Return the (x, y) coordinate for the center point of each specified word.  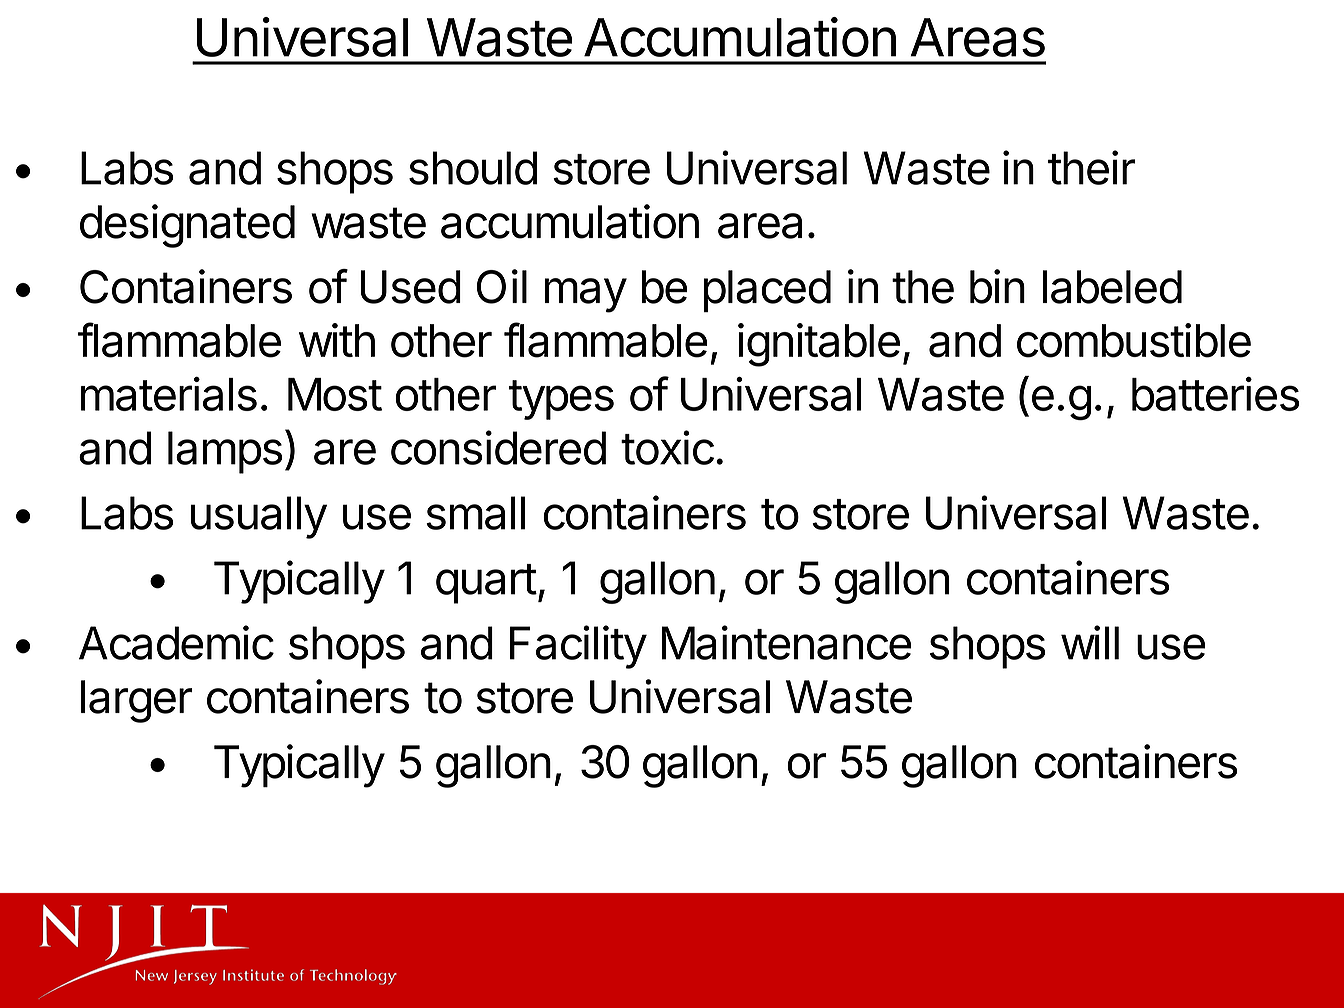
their (1091, 167)
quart (486, 584)
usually (259, 517)
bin (997, 286)
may (586, 295)
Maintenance (787, 642)
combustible (1134, 340)
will (1090, 642)
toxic (667, 447)
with (337, 340)
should (473, 168)
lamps (225, 452)
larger (136, 701)
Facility (578, 647)
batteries (1215, 394)
